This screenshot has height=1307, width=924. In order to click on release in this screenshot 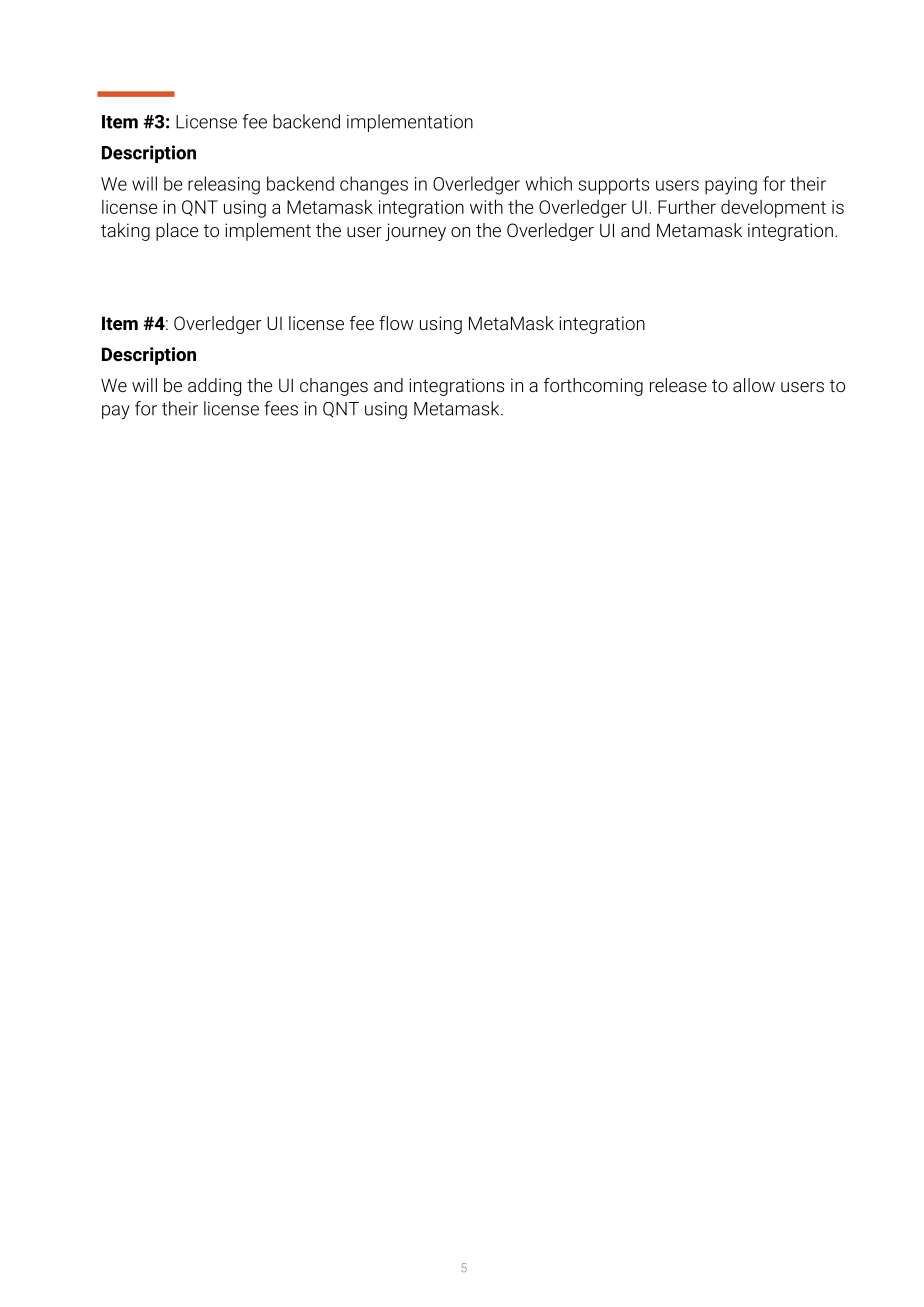, I will do `click(678, 385)`.
